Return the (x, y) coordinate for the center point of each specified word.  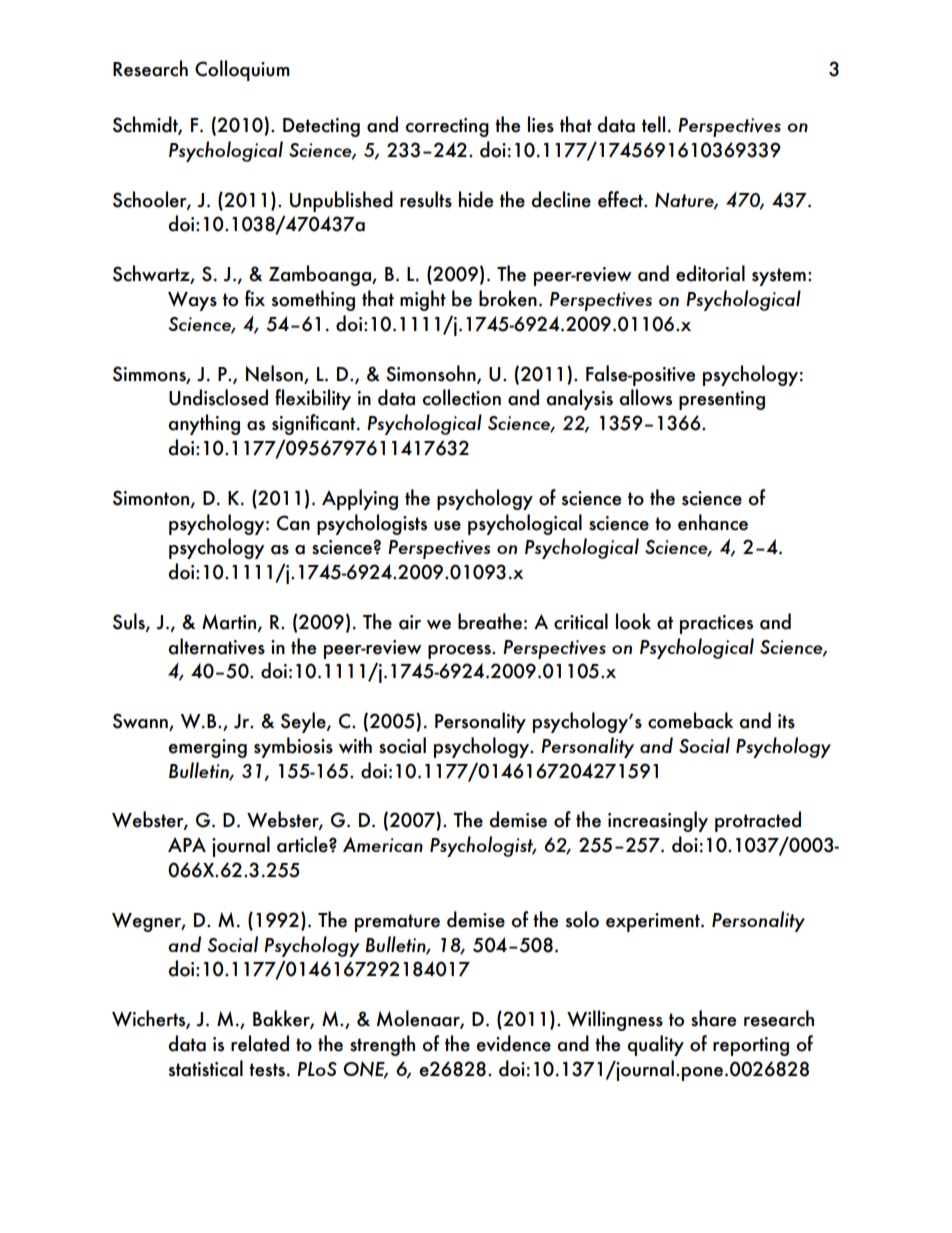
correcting (447, 127)
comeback (690, 720)
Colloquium (242, 70)
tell (653, 124)
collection (461, 397)
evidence (513, 1043)
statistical (205, 1068)
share (713, 1018)
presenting (722, 400)
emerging (207, 748)
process (460, 652)
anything (204, 424)
